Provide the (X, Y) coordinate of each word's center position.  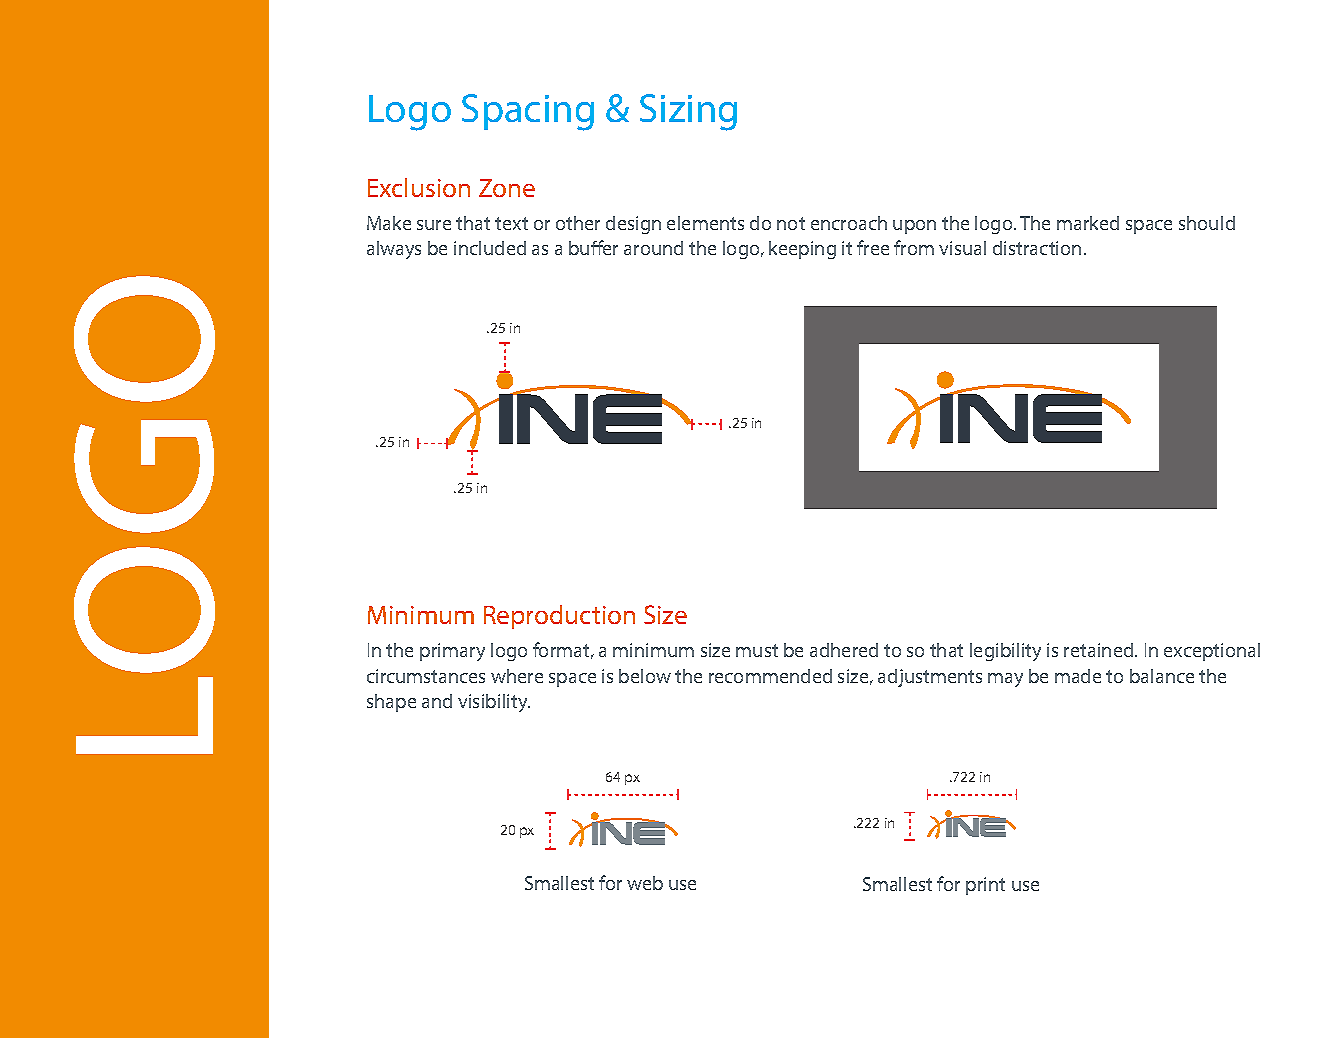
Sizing (688, 112)
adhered (844, 650)
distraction (1037, 248)
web (645, 883)
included (490, 248)
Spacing (528, 112)
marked (1088, 223)
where (517, 676)
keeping (802, 250)
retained (1100, 650)
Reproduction (559, 617)
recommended (770, 676)
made (1078, 676)
